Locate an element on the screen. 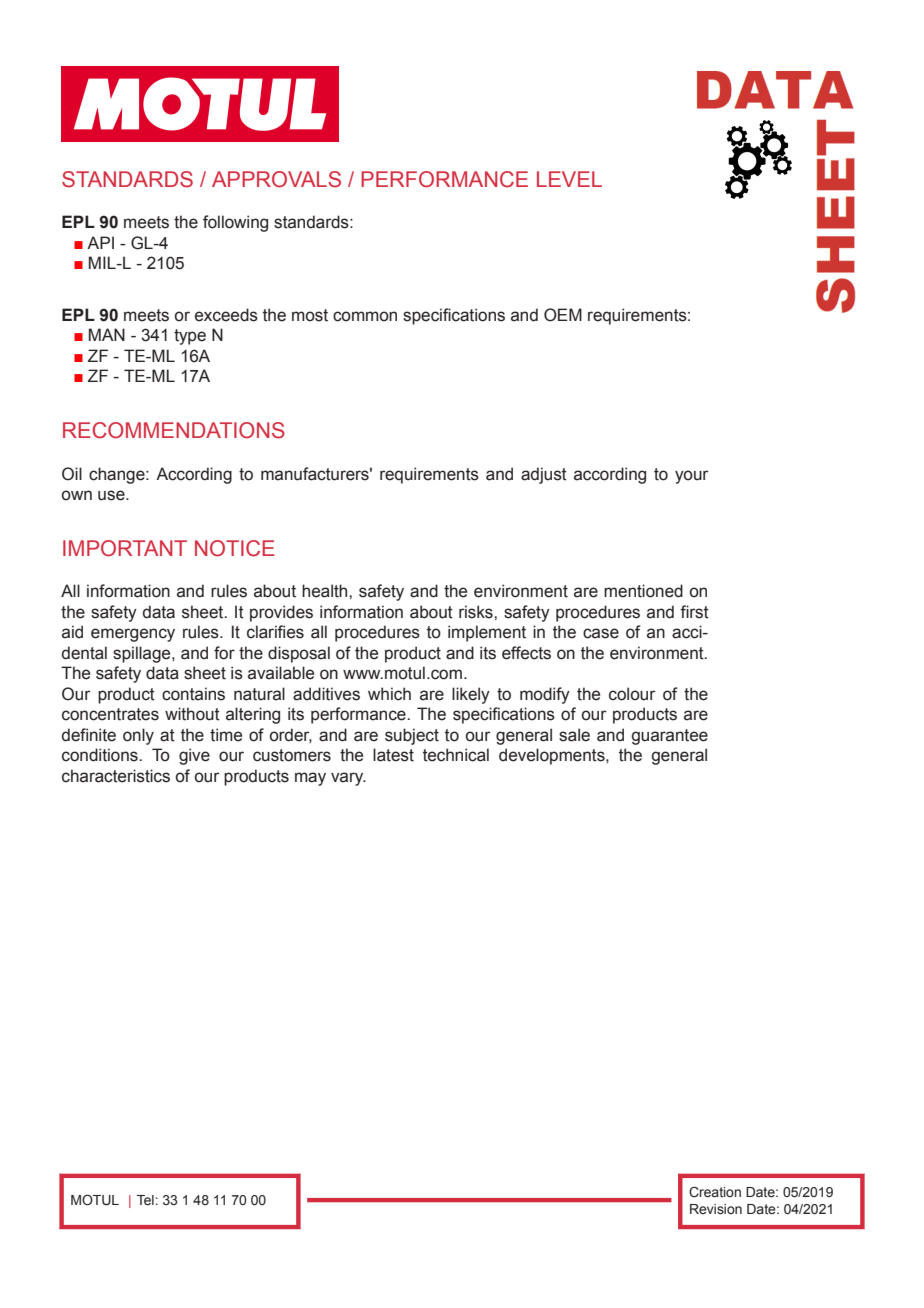 The width and height of the screenshot is (924, 1308). Revision is located at coordinates (716, 1209).
